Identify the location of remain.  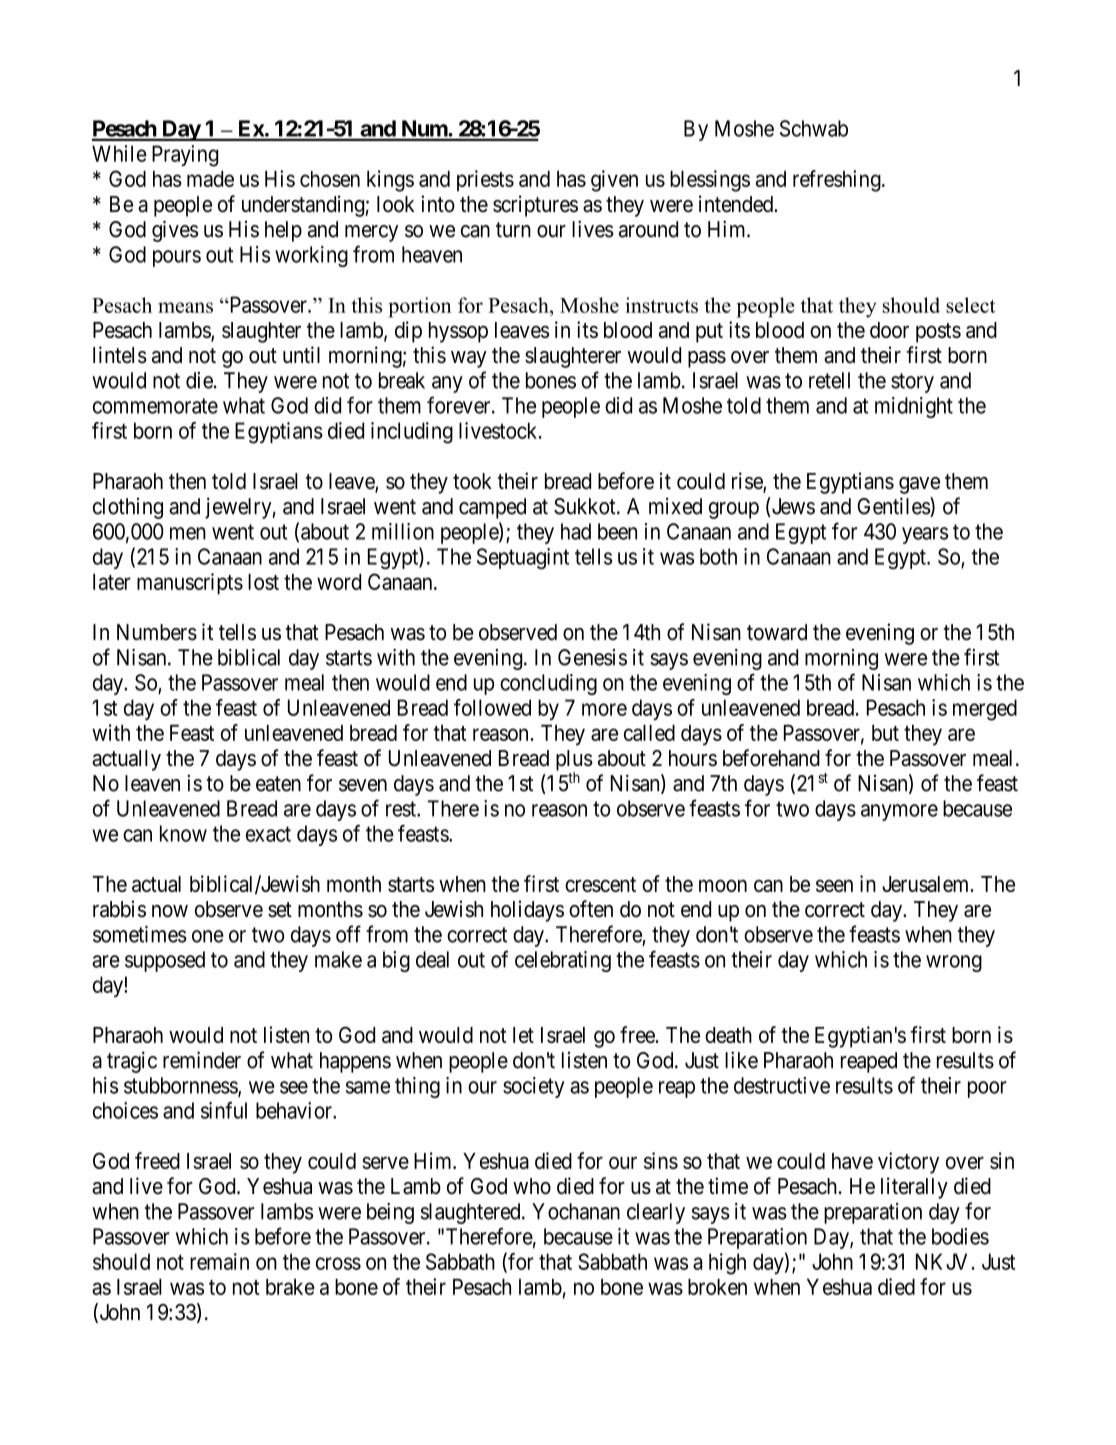
(219, 1261).
